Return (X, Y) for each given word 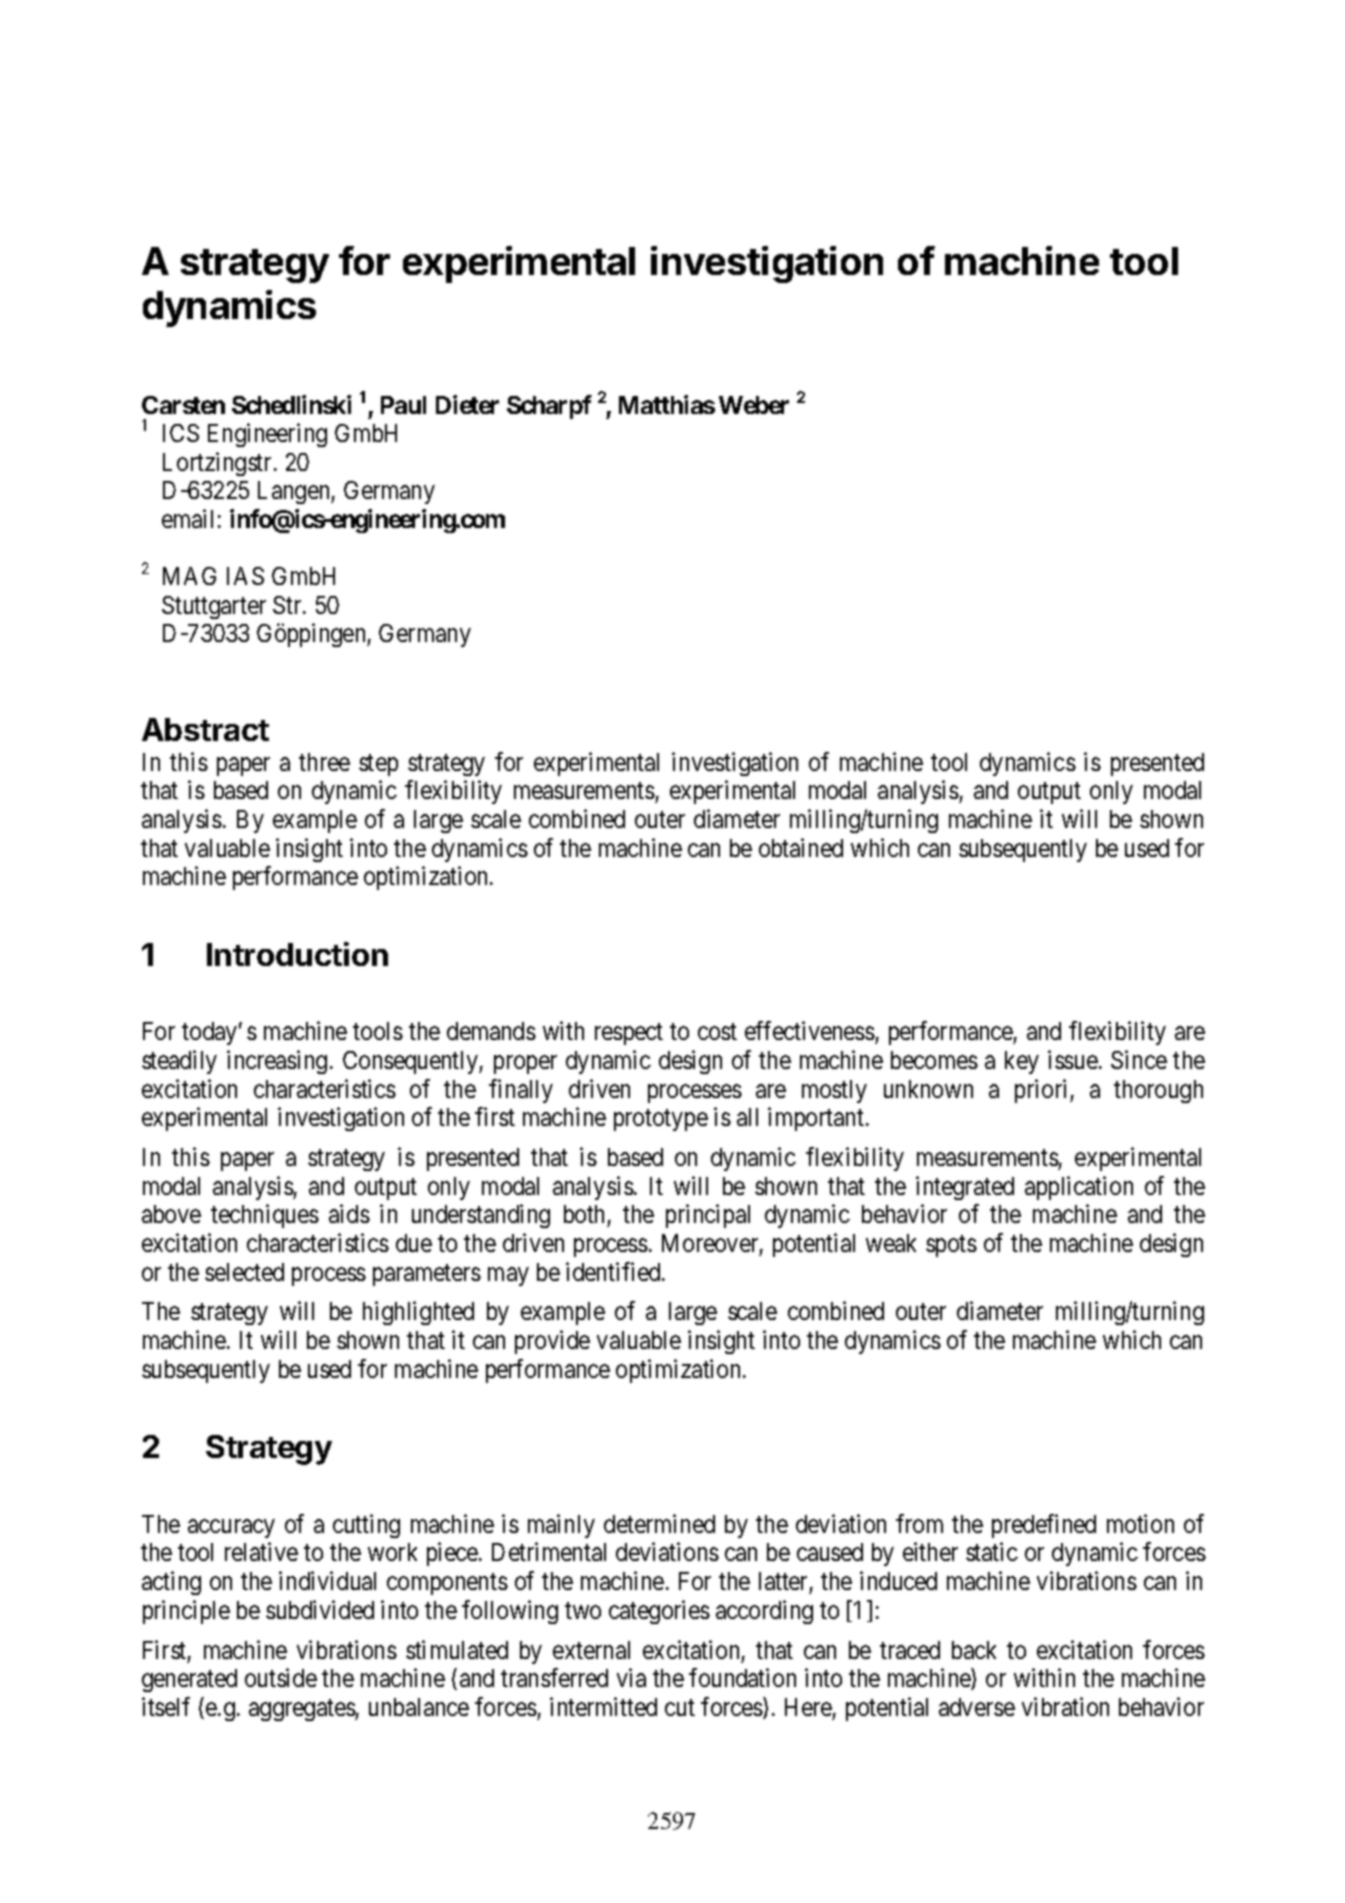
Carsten (183, 405)
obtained (801, 847)
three (324, 762)
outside (281, 1677)
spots (951, 1246)
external (591, 1650)
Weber (754, 405)
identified (614, 1271)
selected (244, 1272)
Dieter (467, 404)
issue (1073, 1059)
